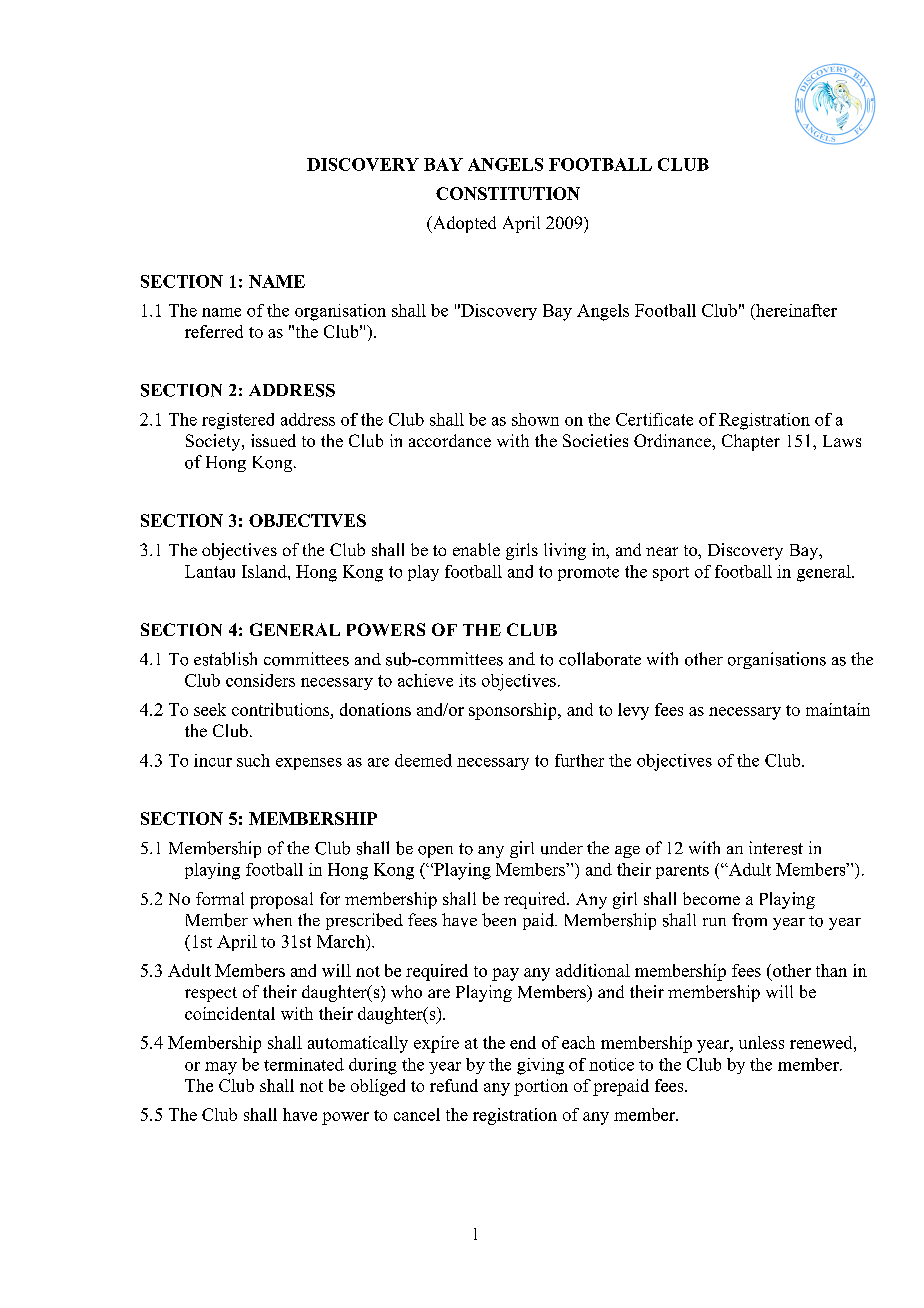 The width and height of the screenshot is (924, 1308). Describe the element at coordinates (838, 709) in the screenshot. I see `maintain` at that location.
